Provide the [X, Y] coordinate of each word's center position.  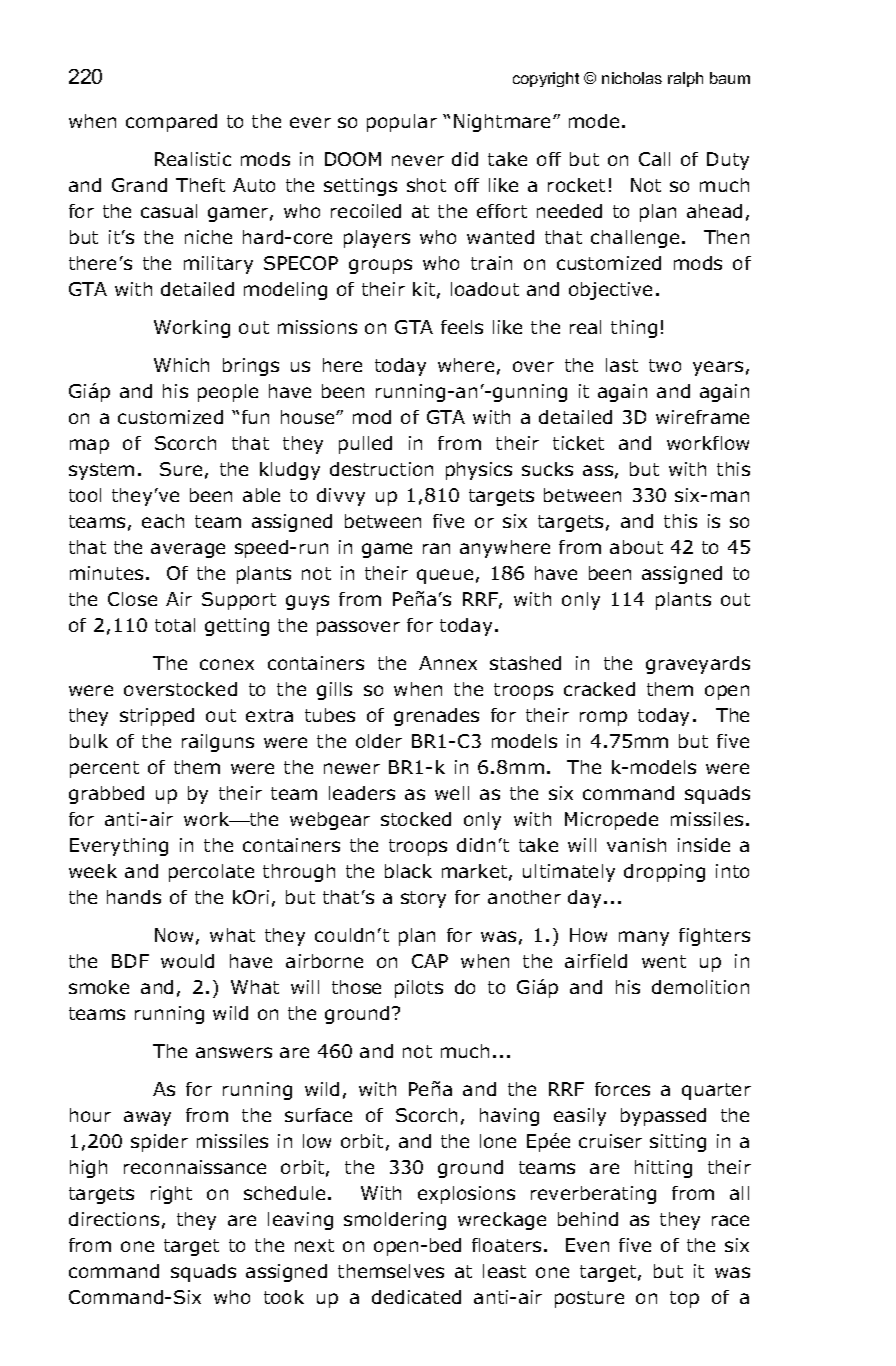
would [187, 961]
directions [114, 1219]
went [664, 961]
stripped [157, 717]
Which [181, 365]
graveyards [698, 665]
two [665, 365]
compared [171, 123]
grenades [436, 717]
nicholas [632, 78]
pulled [365, 445]
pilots [419, 989]
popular [402, 123]
